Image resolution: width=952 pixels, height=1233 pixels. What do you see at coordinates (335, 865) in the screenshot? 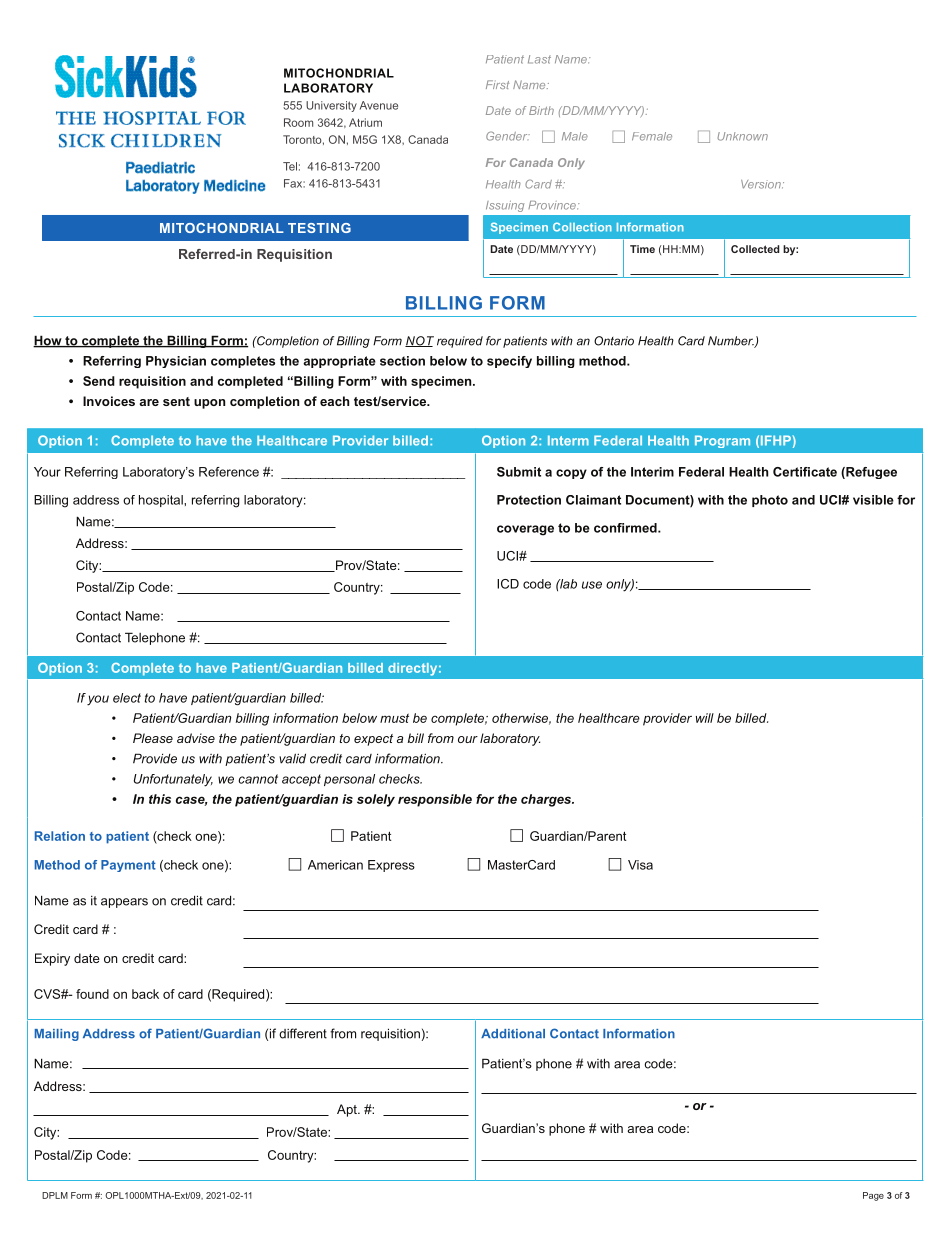
I see `American` at bounding box center [335, 865].
